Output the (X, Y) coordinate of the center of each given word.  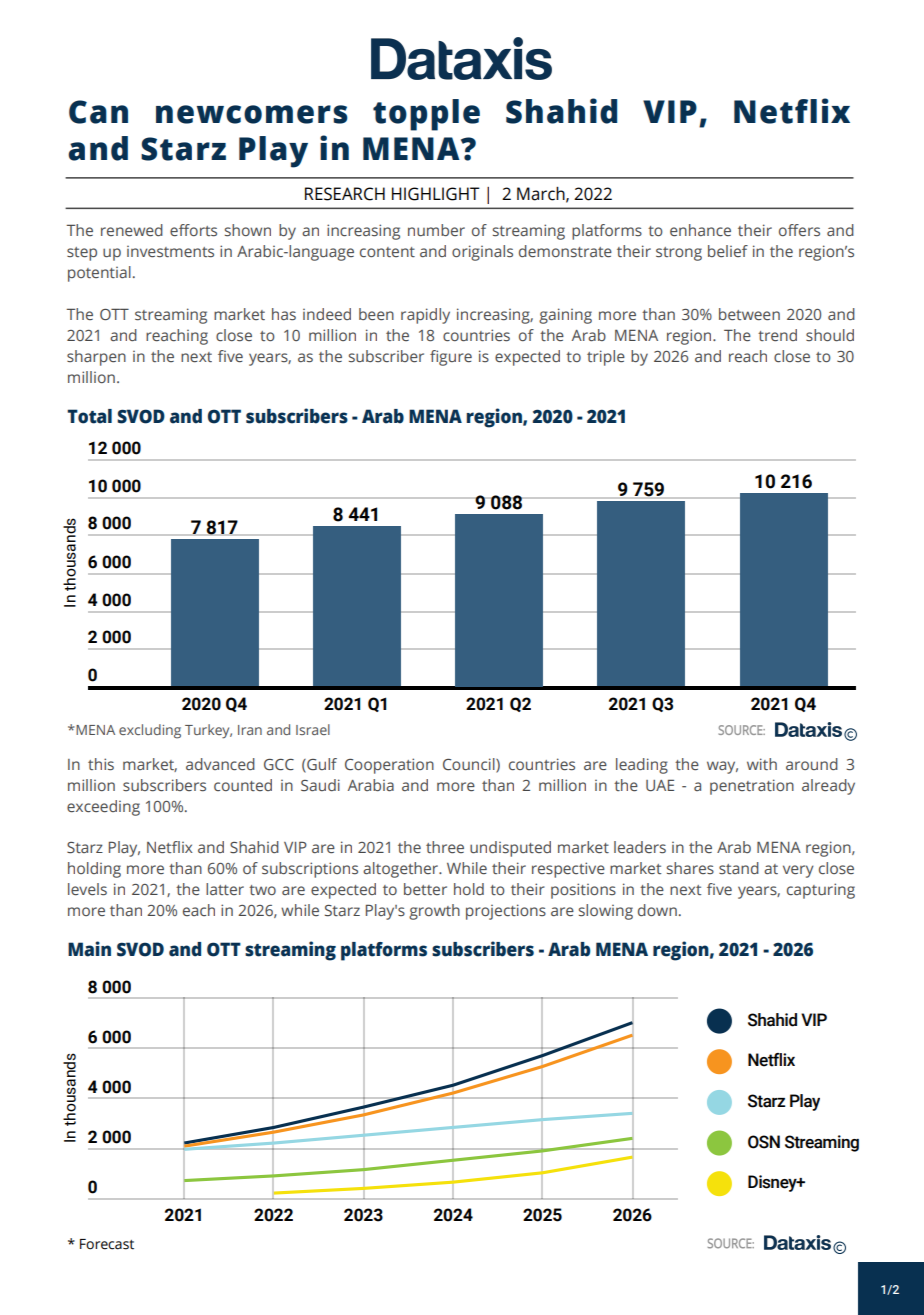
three (445, 847)
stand (739, 868)
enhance (700, 230)
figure (451, 358)
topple (426, 115)
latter (225, 889)
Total (89, 416)
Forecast (107, 1244)
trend (777, 335)
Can (98, 112)
